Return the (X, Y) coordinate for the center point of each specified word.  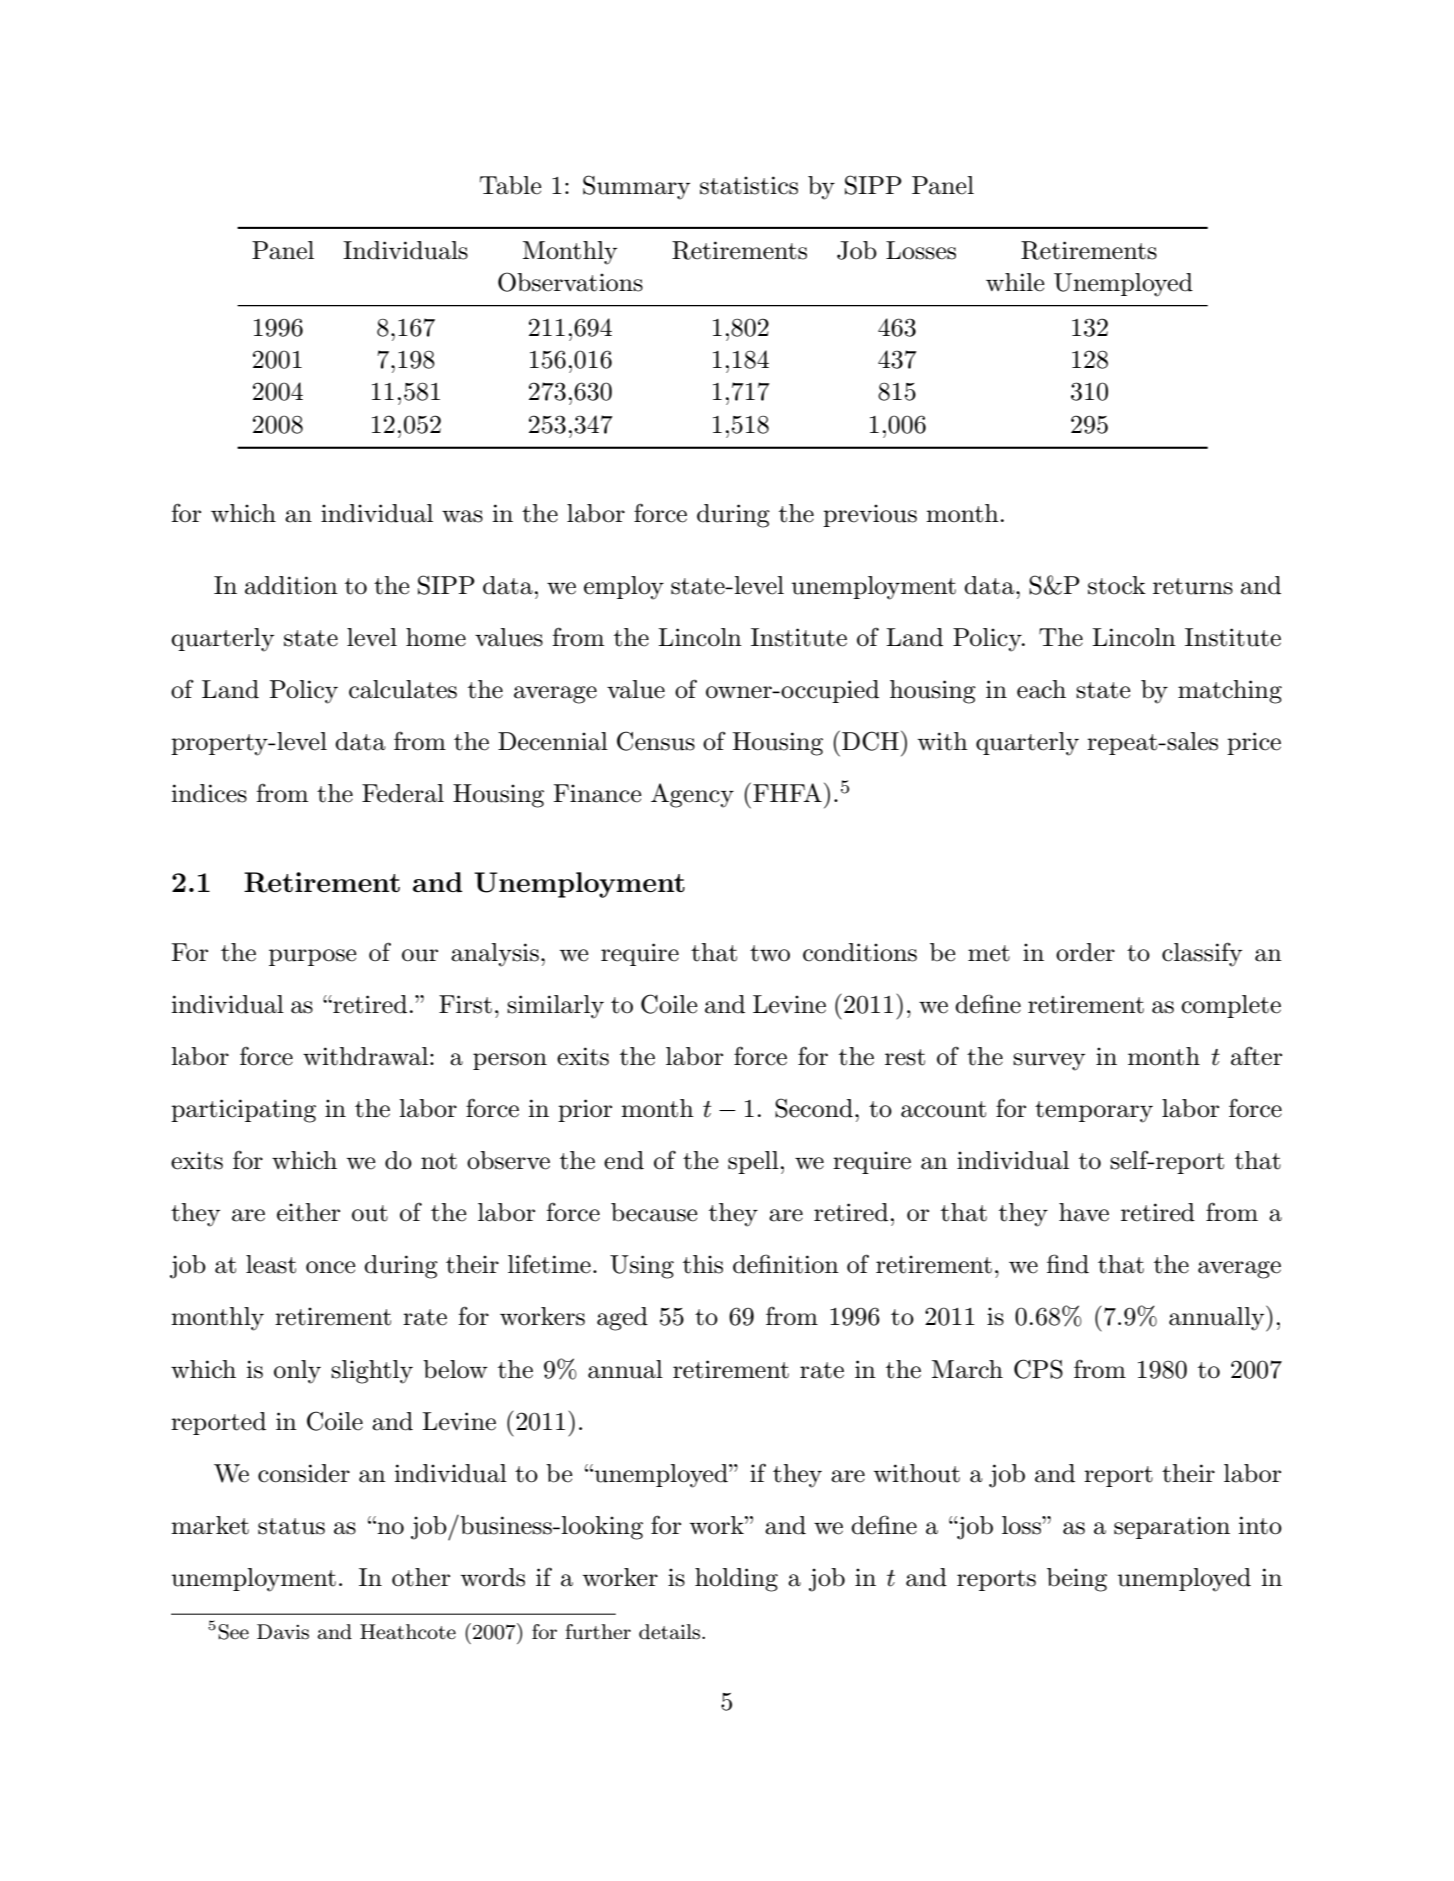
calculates (403, 689)
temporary (1094, 1112)
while (1015, 282)
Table (510, 185)
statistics (749, 185)
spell (753, 1162)
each (1041, 689)
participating (243, 1111)
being (1077, 1580)
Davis (283, 1632)
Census (656, 741)
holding (736, 1580)
